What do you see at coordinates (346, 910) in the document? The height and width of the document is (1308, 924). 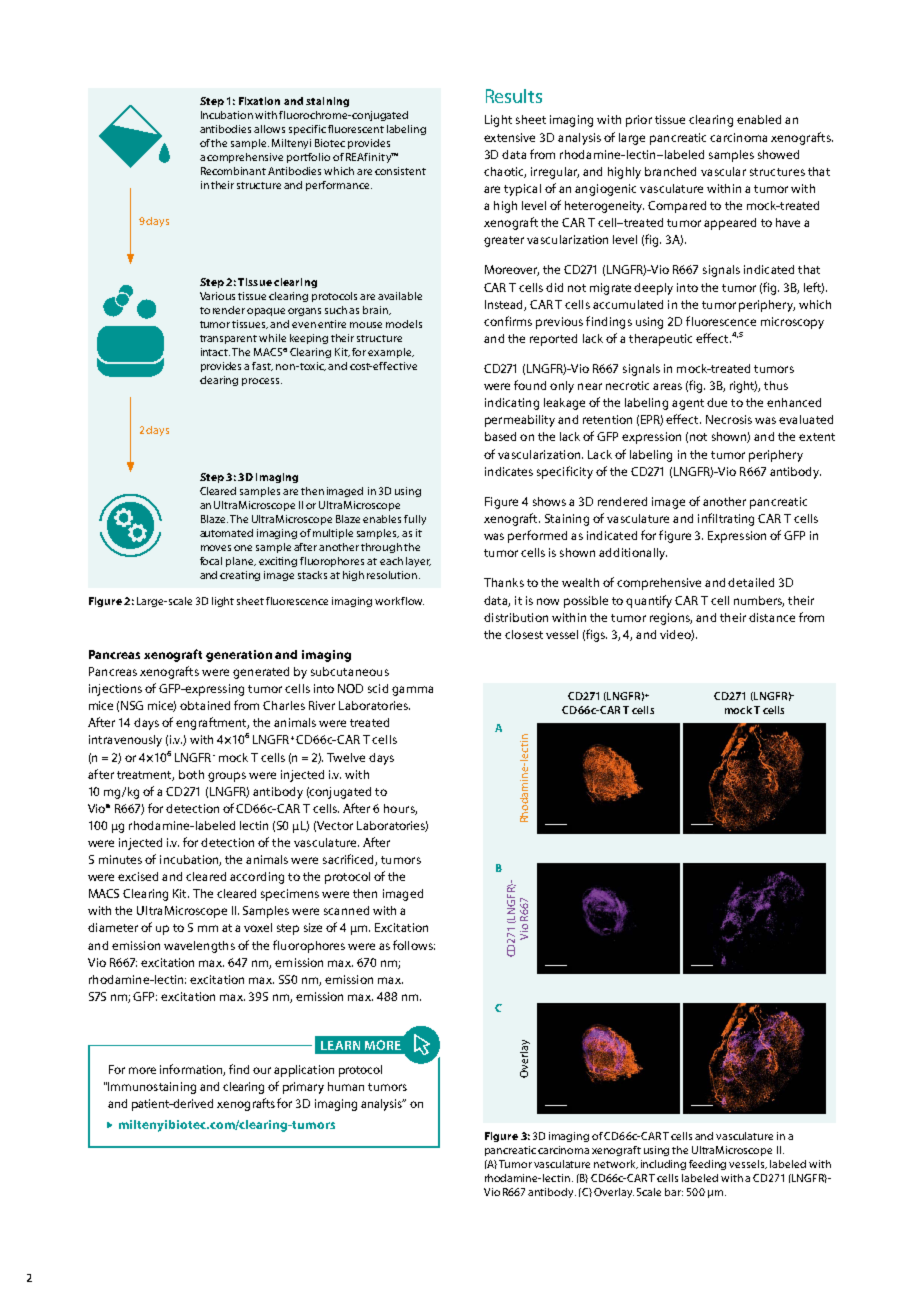 I see `scanned` at bounding box center [346, 910].
